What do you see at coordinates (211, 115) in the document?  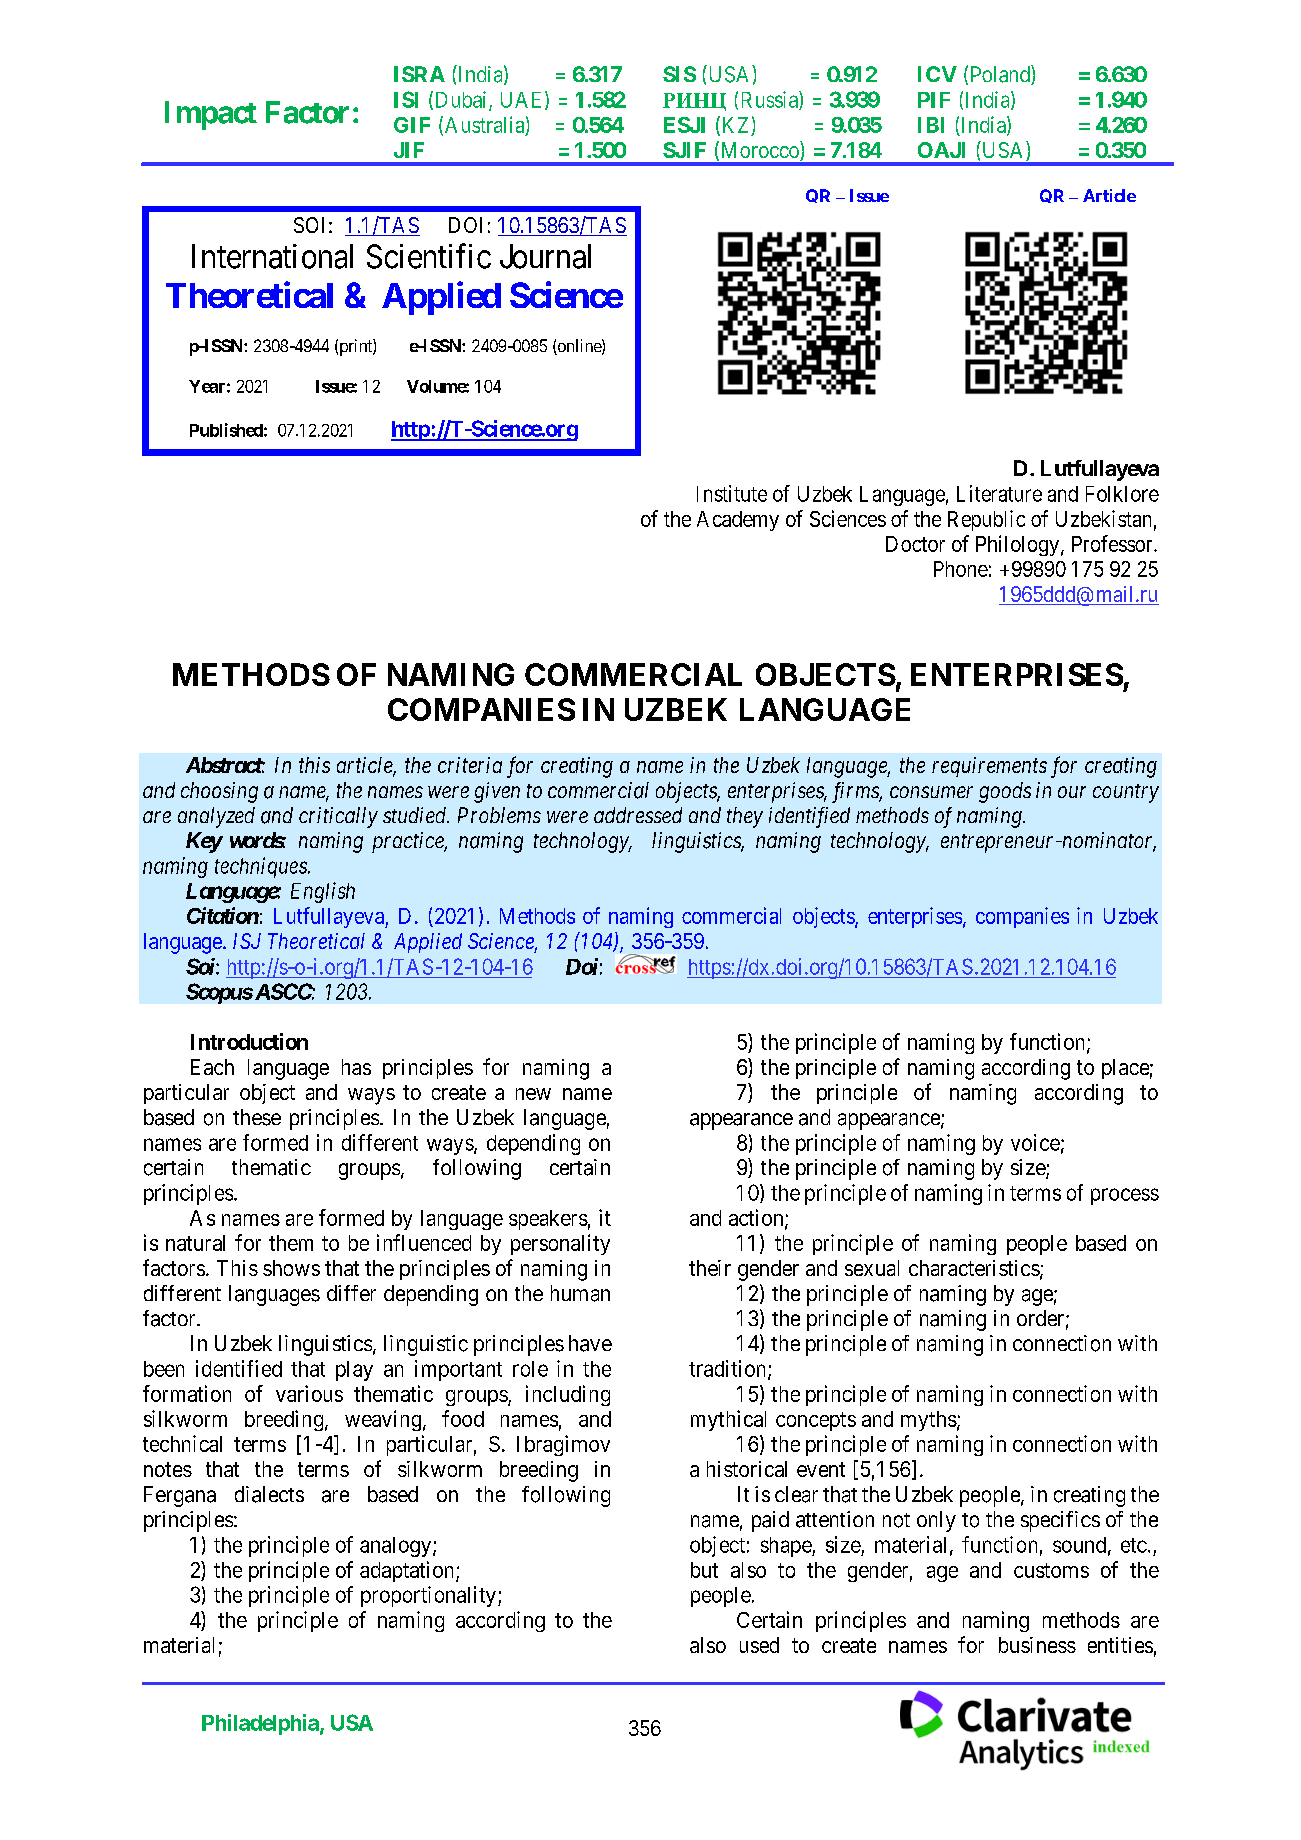 I see `Impact` at bounding box center [211, 115].
